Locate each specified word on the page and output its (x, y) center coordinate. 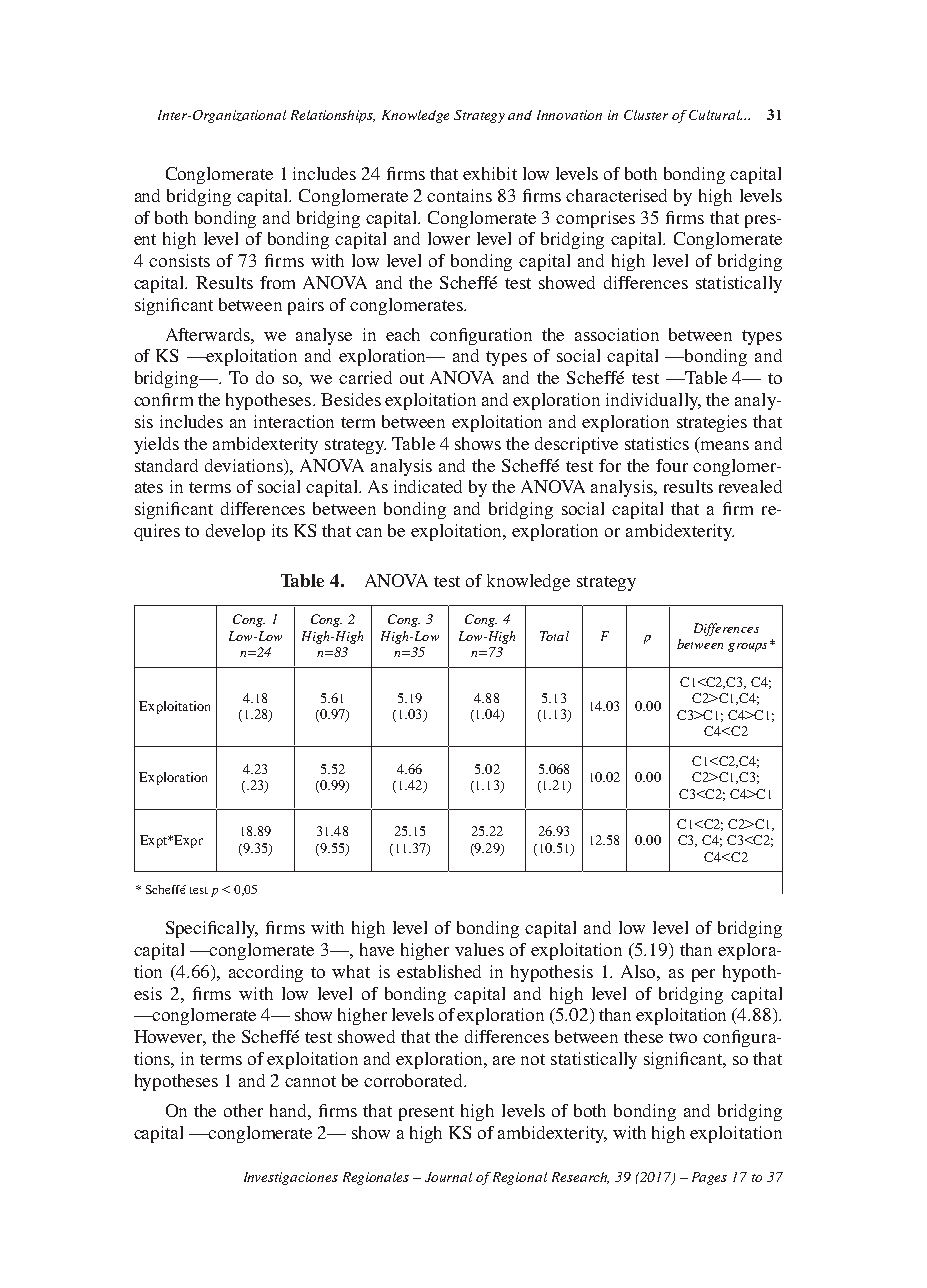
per (703, 975)
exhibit (490, 173)
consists (179, 260)
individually (653, 401)
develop (235, 532)
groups (747, 647)
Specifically (212, 929)
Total (554, 636)
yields (156, 445)
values (479, 949)
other (243, 1110)
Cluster (646, 115)
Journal (448, 1177)
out (412, 378)
